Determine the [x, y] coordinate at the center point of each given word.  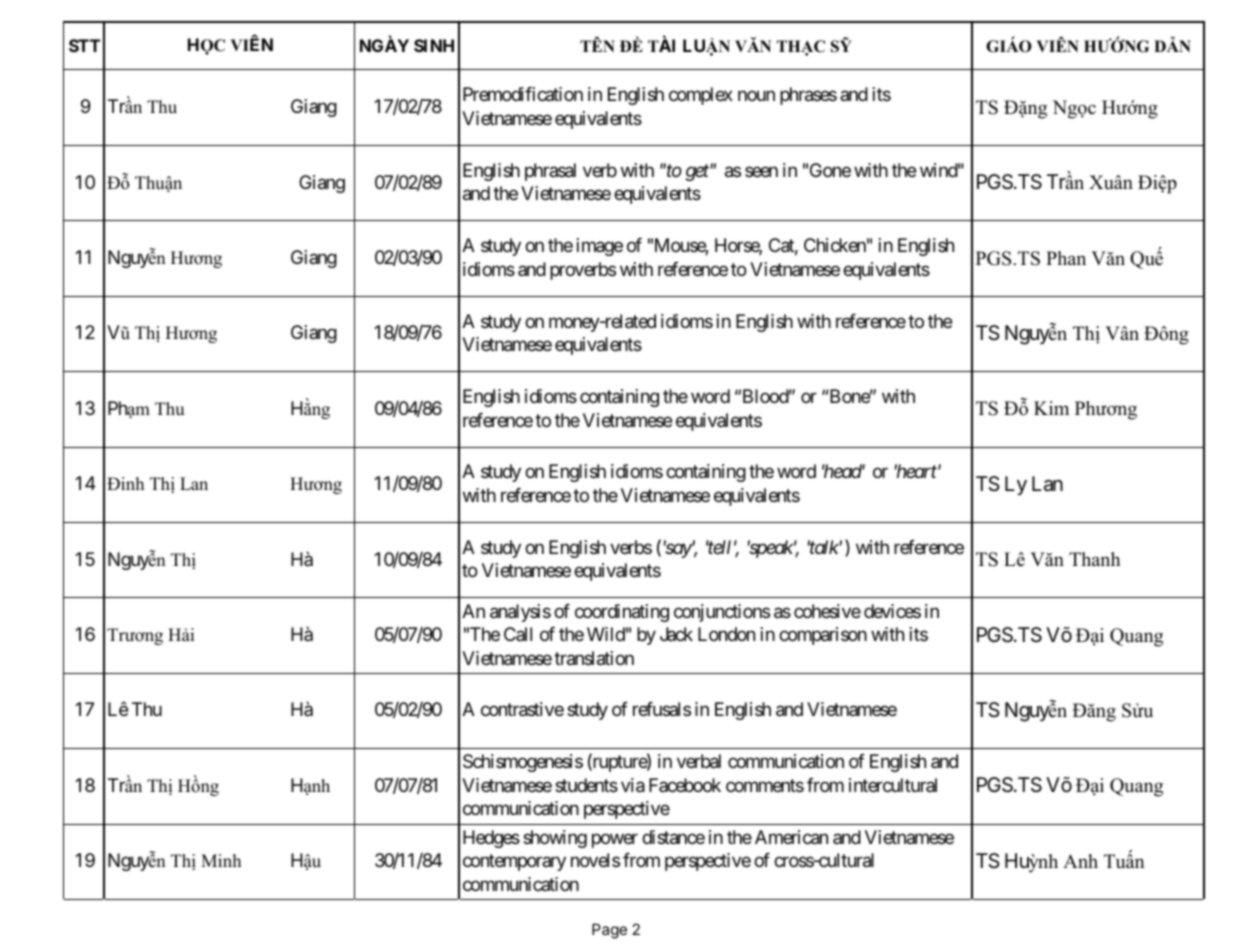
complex [701, 96]
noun [756, 96]
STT [84, 45]
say [677, 551]
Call [518, 634]
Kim [1051, 408]
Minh [221, 860]
